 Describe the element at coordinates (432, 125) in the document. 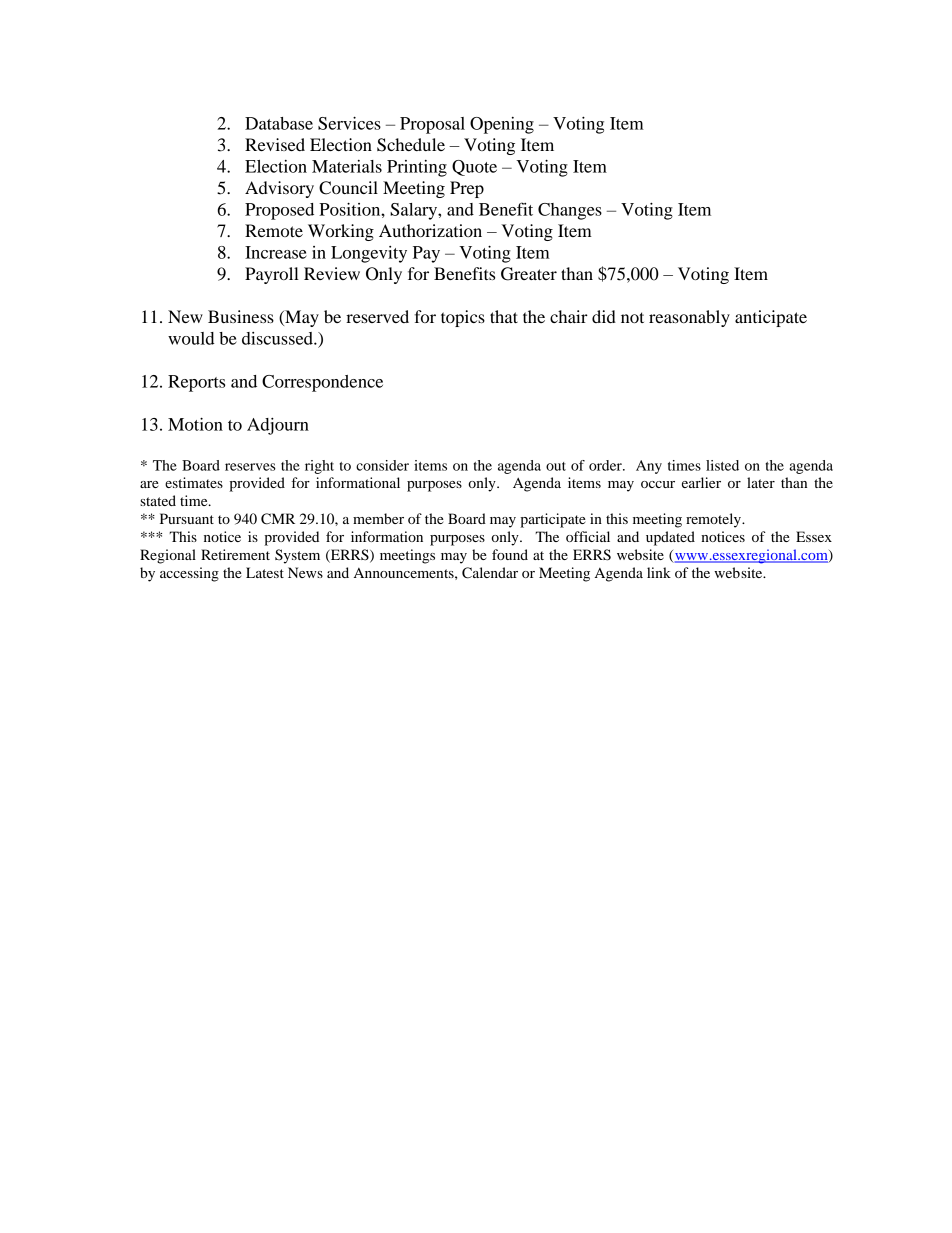

I see `Proposal` at that location.
